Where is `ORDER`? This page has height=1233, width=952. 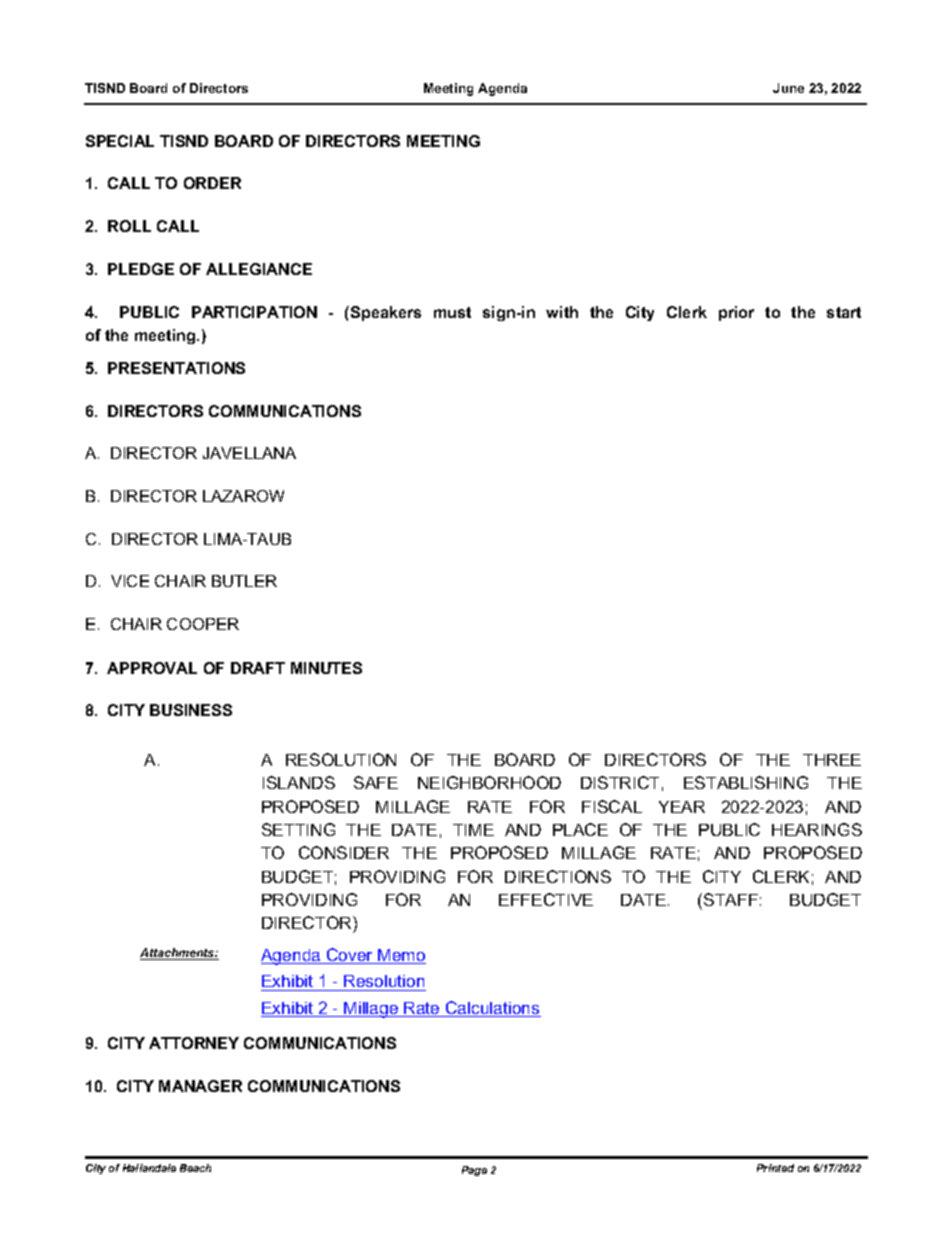
ORDER is located at coordinates (212, 183).
